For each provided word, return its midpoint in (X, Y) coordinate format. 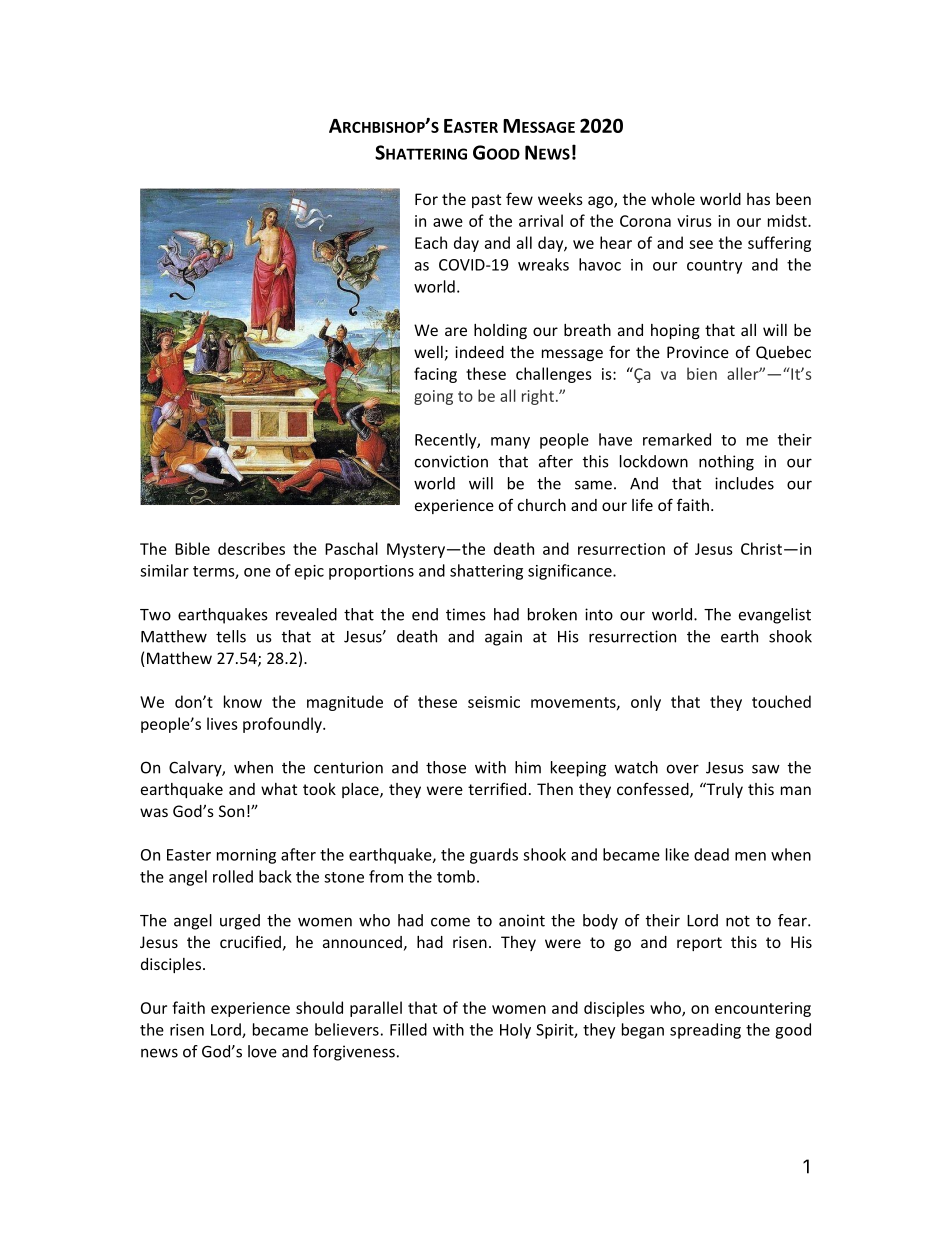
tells (231, 636)
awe (448, 222)
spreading (705, 1031)
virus (694, 221)
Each (431, 242)
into (599, 614)
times (466, 614)
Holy (515, 1031)
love (262, 1051)
